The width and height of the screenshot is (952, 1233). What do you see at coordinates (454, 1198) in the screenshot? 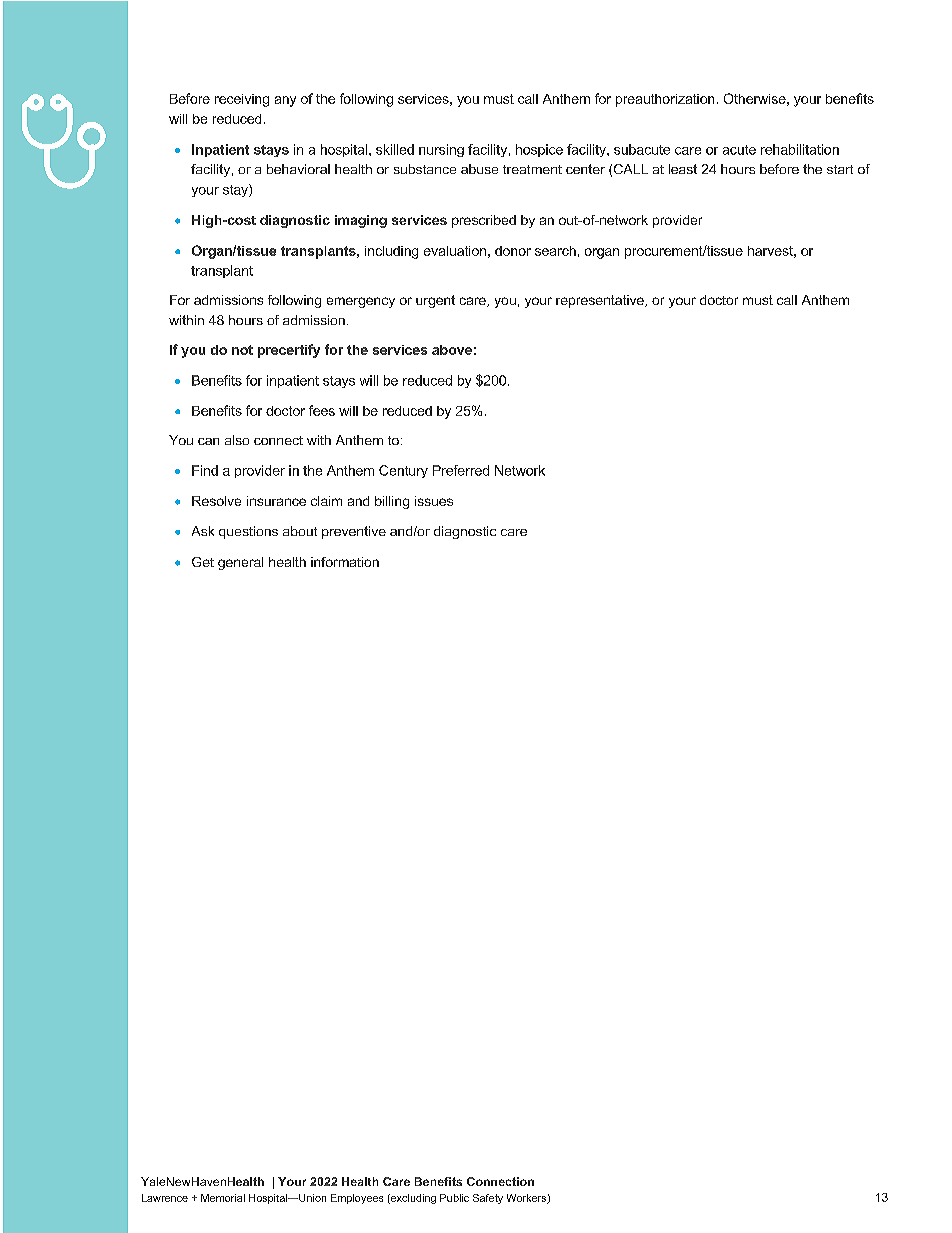
I see `Public` at bounding box center [454, 1198].
